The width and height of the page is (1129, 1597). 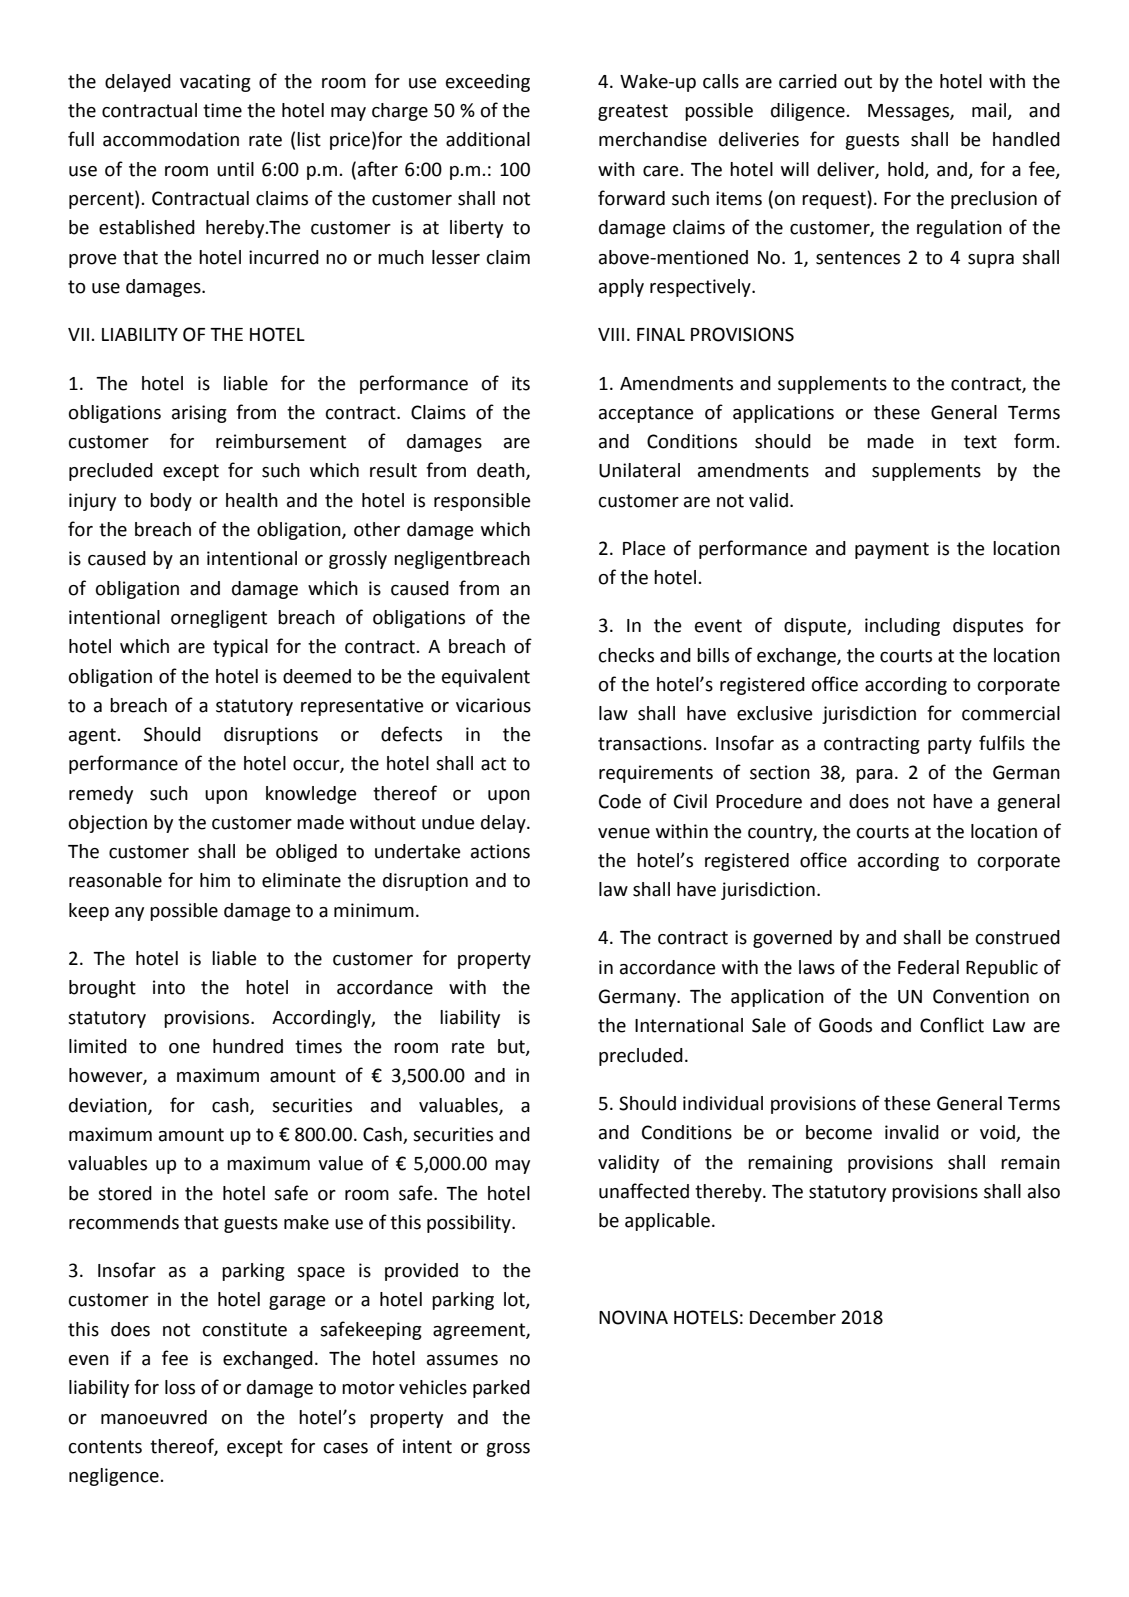 I want to click on greatest, so click(x=633, y=112).
